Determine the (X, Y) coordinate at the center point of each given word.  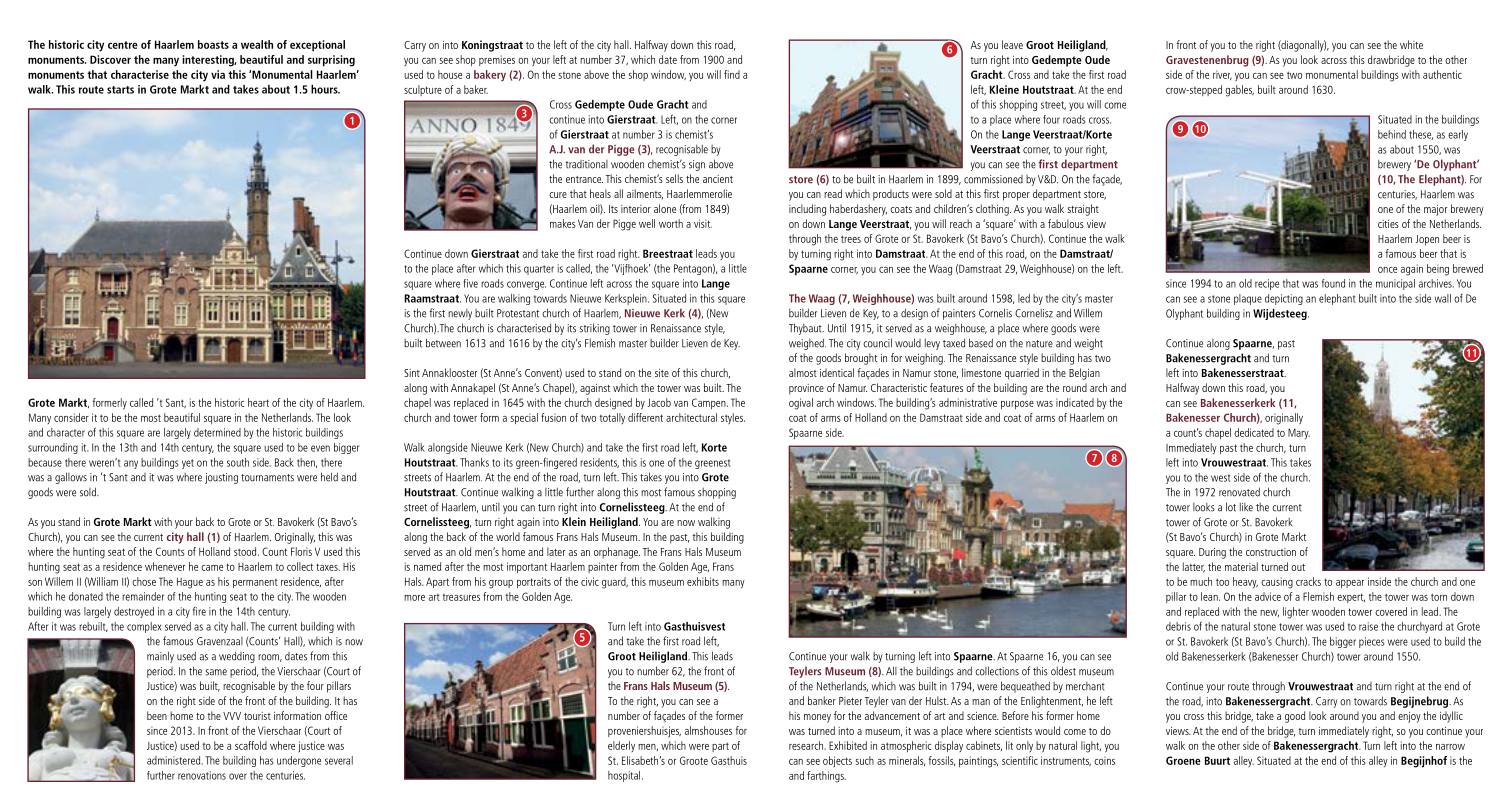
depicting (1284, 299)
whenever (165, 566)
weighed (807, 344)
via (218, 74)
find (732, 74)
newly (460, 314)
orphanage (617, 553)
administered (175, 760)
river (1222, 75)
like (1246, 507)
